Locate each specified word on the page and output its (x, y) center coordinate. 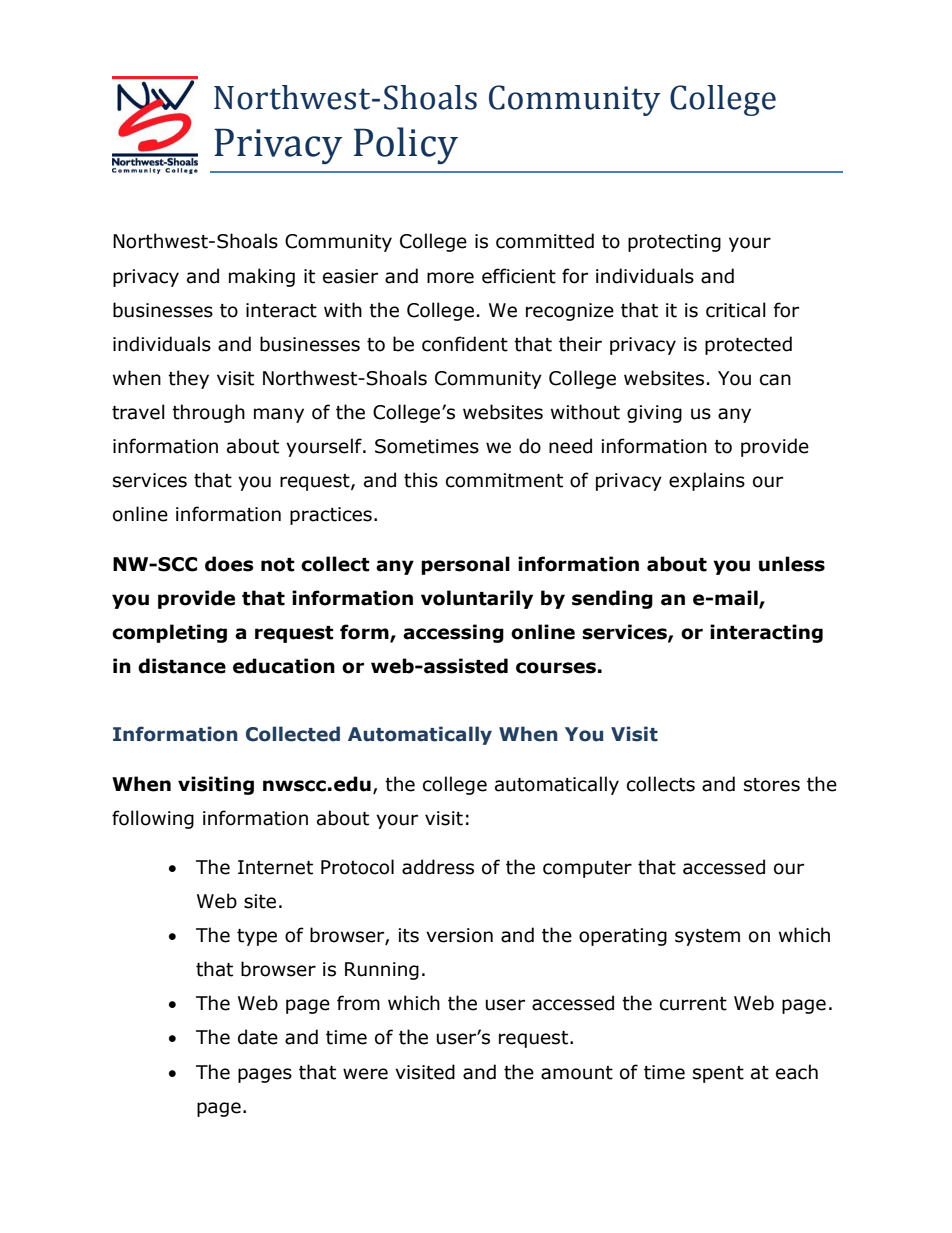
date (258, 1037)
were (365, 1074)
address (438, 867)
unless (792, 564)
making (262, 277)
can (775, 380)
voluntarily (477, 599)
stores (772, 785)
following (153, 819)
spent (718, 1074)
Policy (406, 146)
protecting (674, 243)
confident (465, 344)
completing (169, 633)
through (208, 413)
